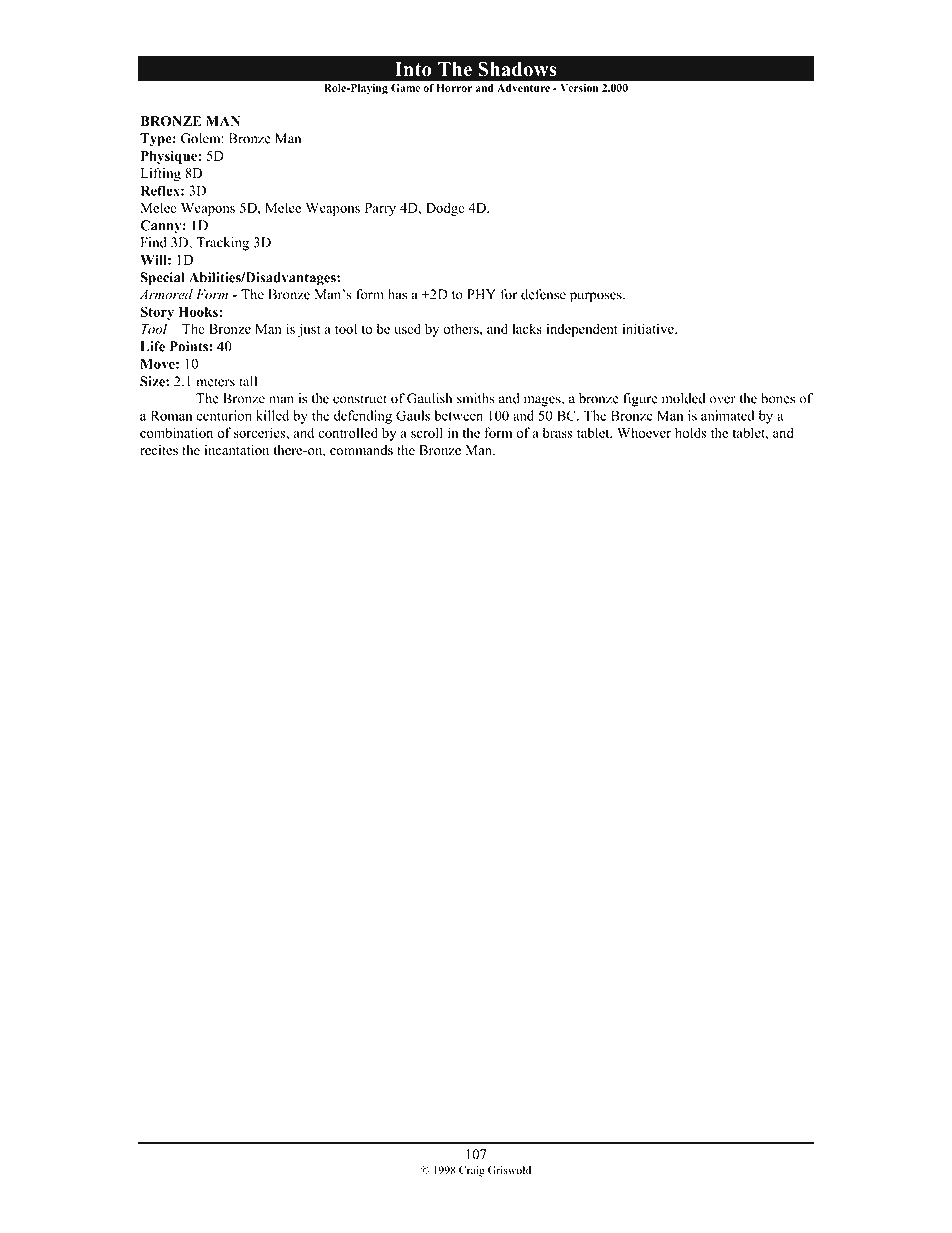 The height and width of the image is (1233, 952). I want to click on commands, so click(361, 450).
